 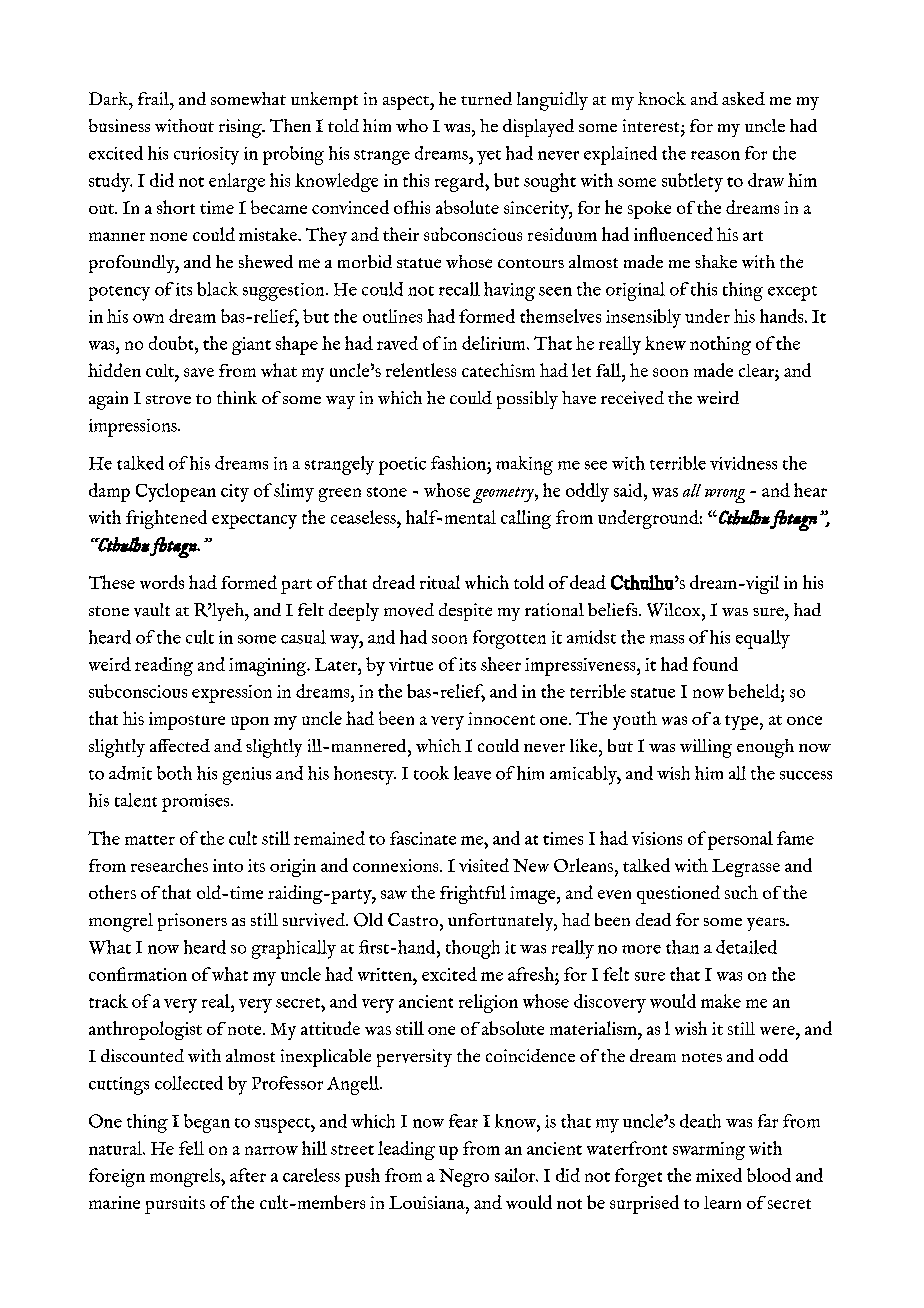 I want to click on fascinate, so click(x=423, y=838).
